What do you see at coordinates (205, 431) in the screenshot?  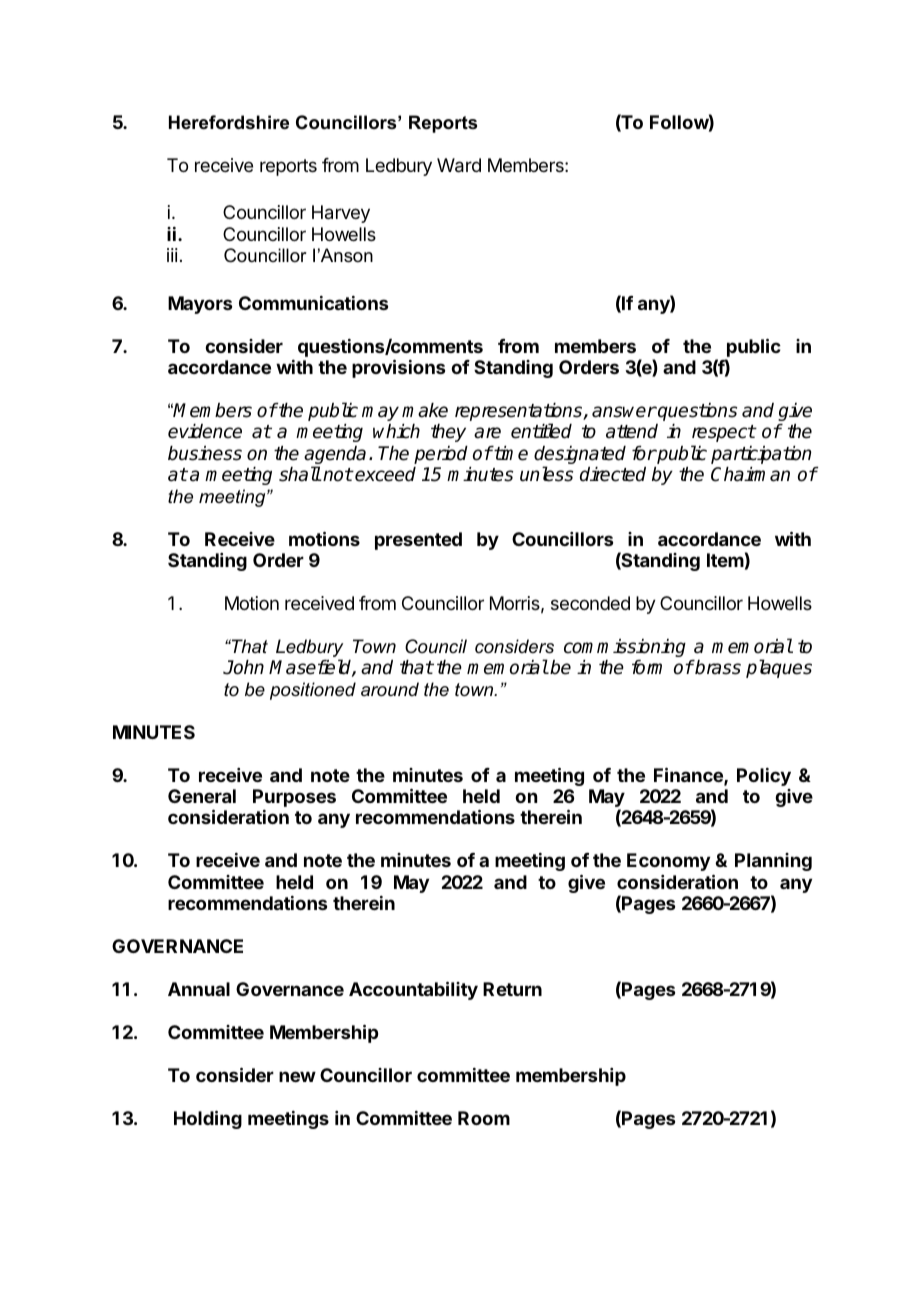 I see `evidence` at bounding box center [205, 431].
